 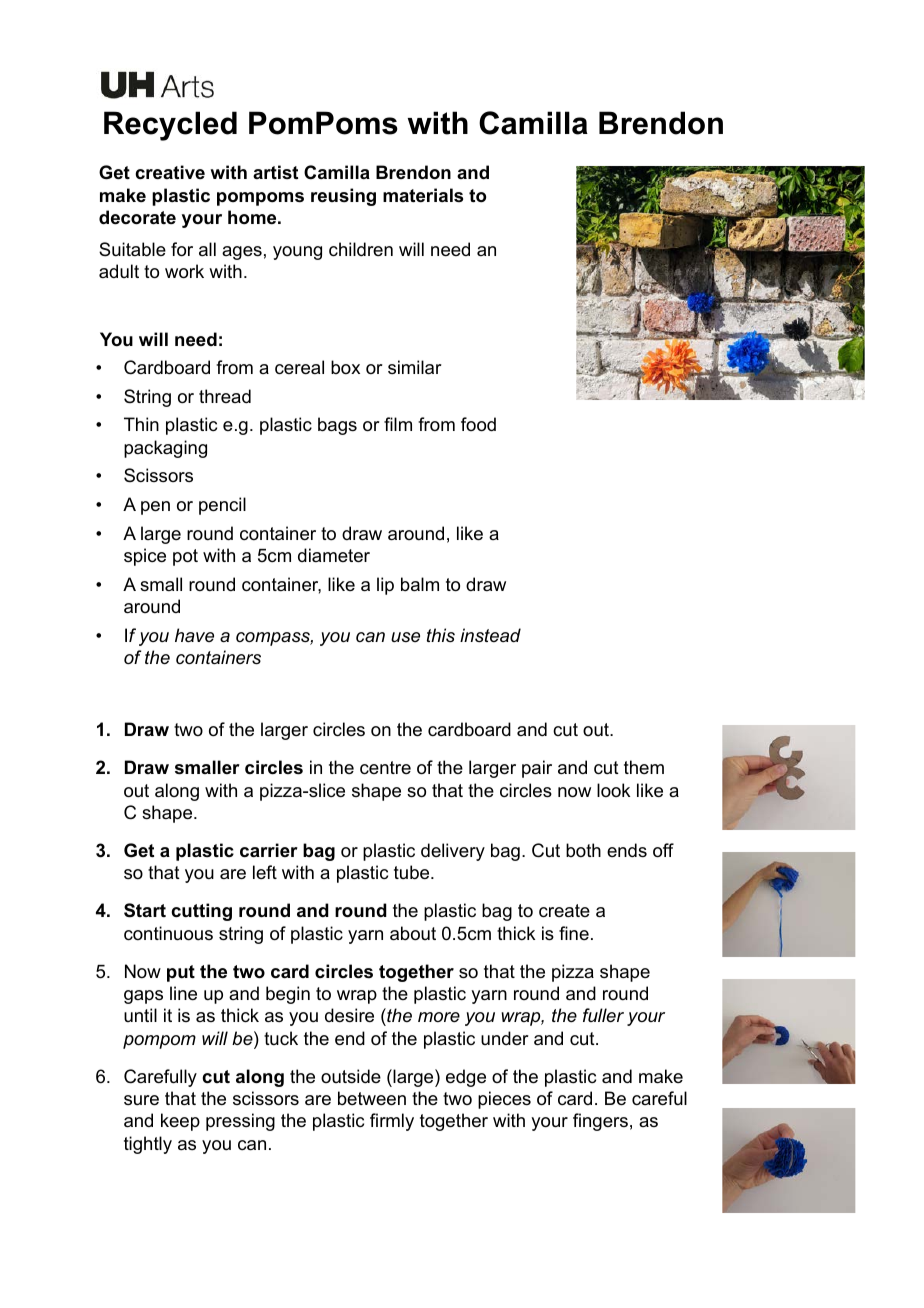 What do you see at coordinates (165, 449) in the screenshot?
I see `packaging` at bounding box center [165, 449].
